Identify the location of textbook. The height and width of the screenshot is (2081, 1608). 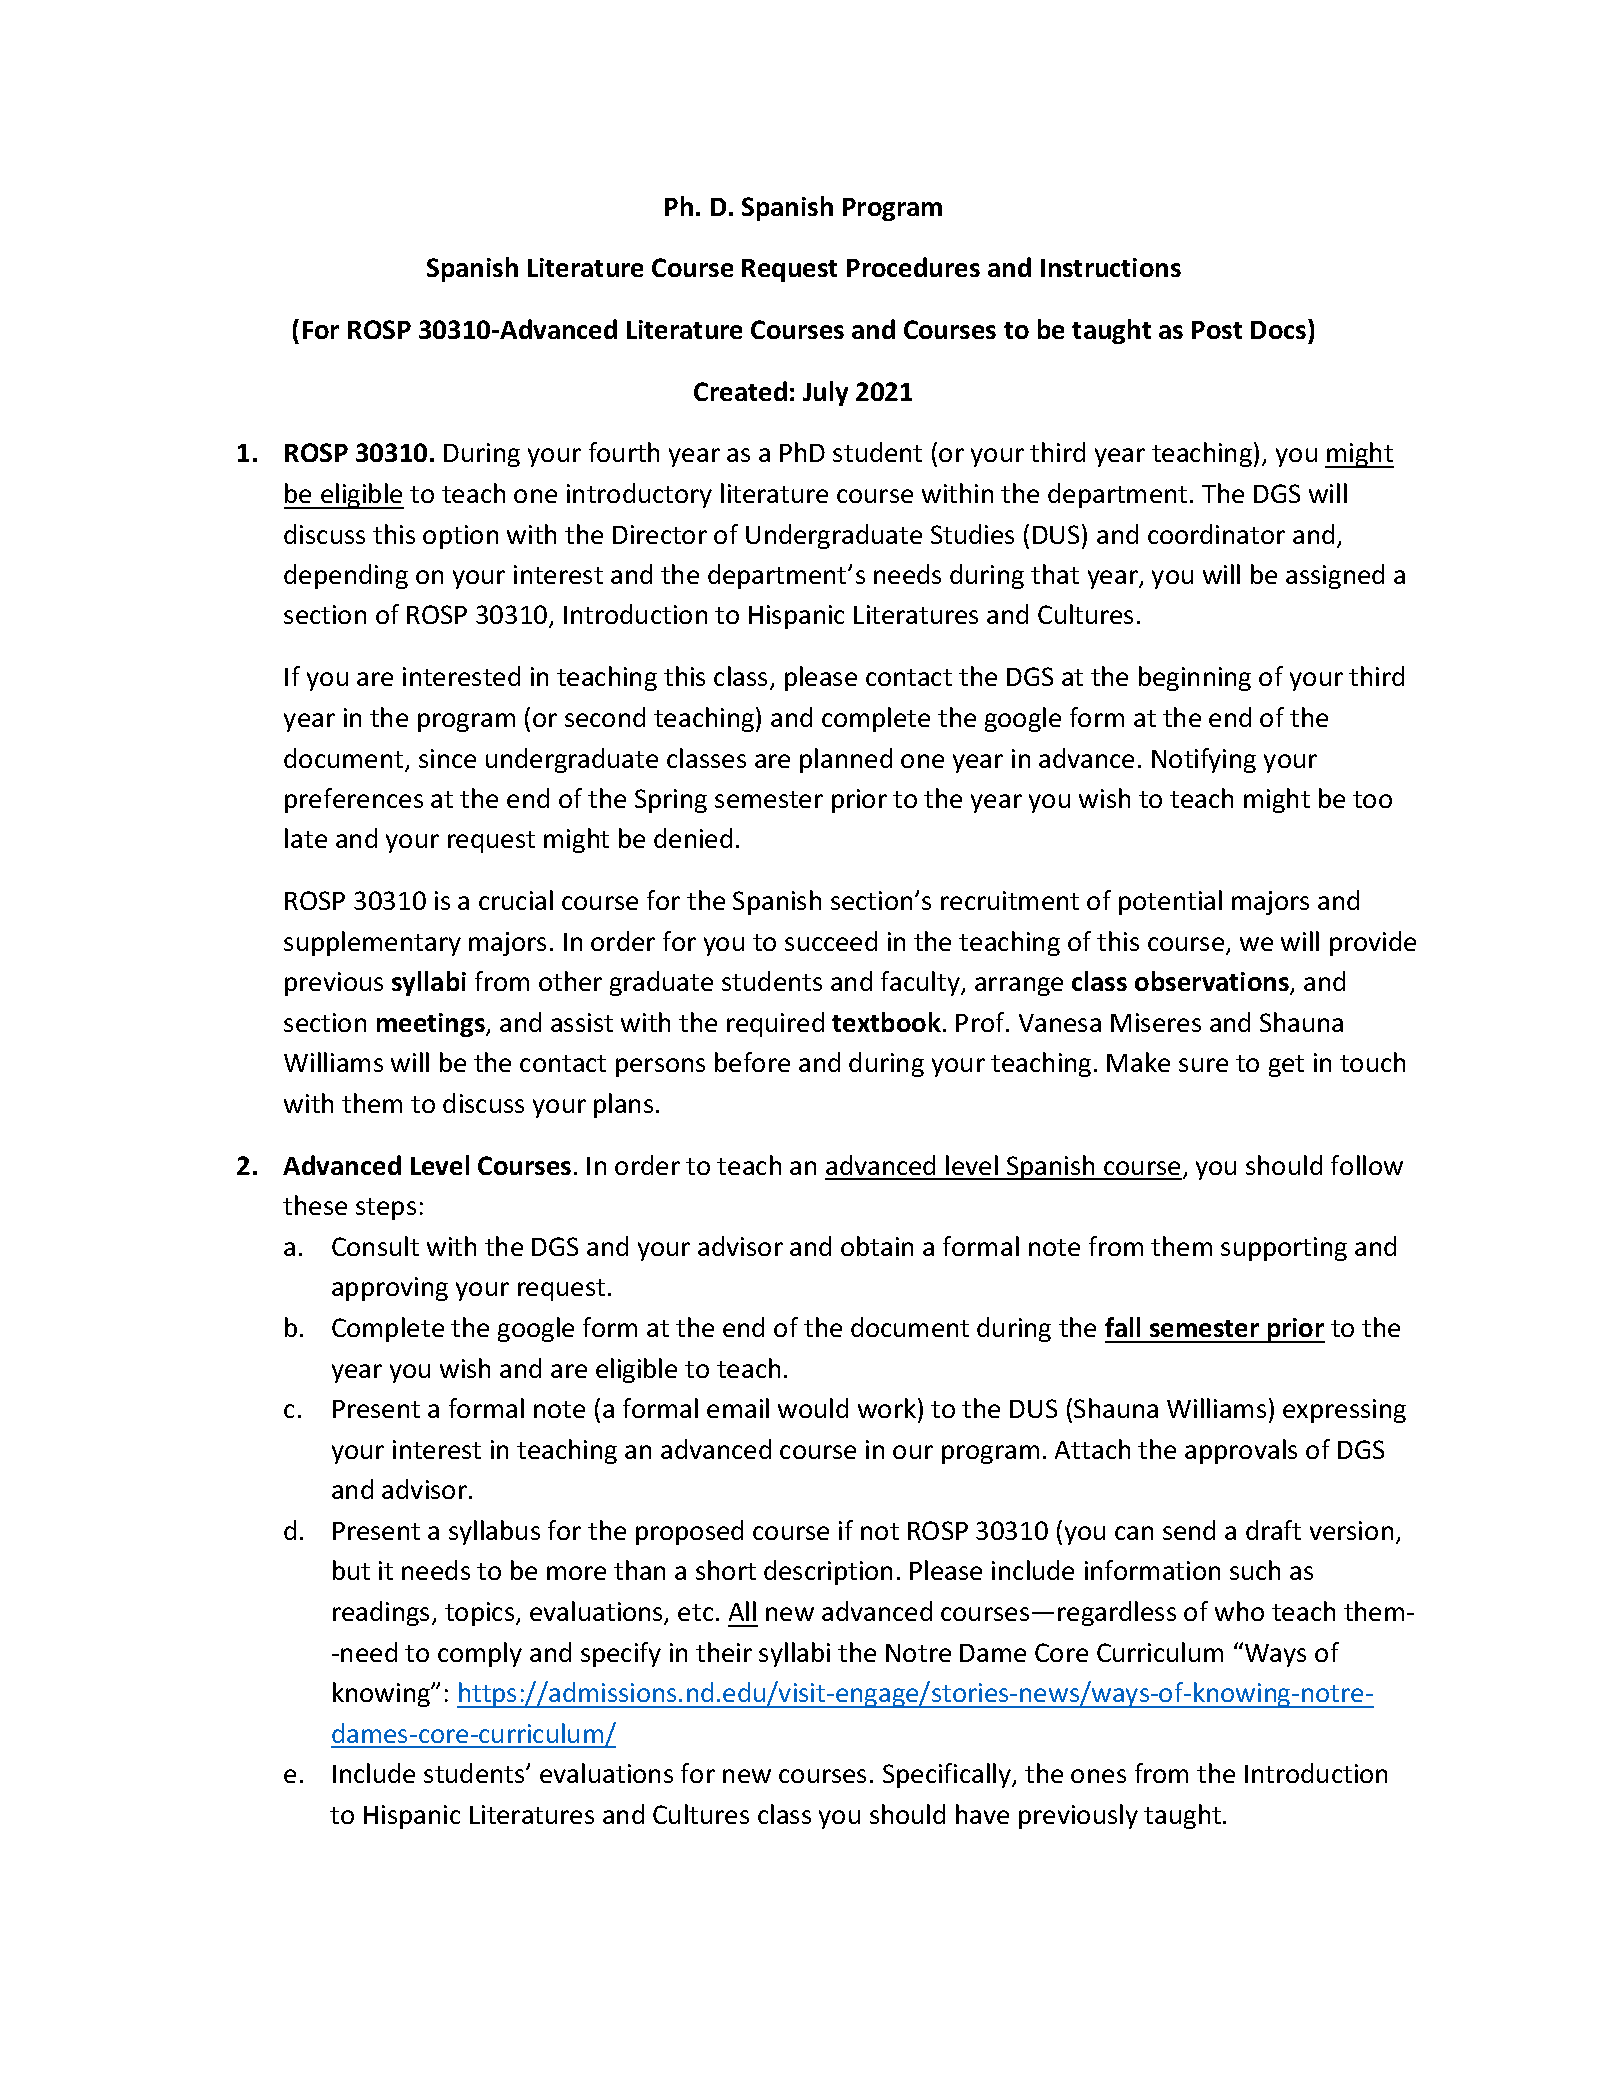
(886, 1022).
